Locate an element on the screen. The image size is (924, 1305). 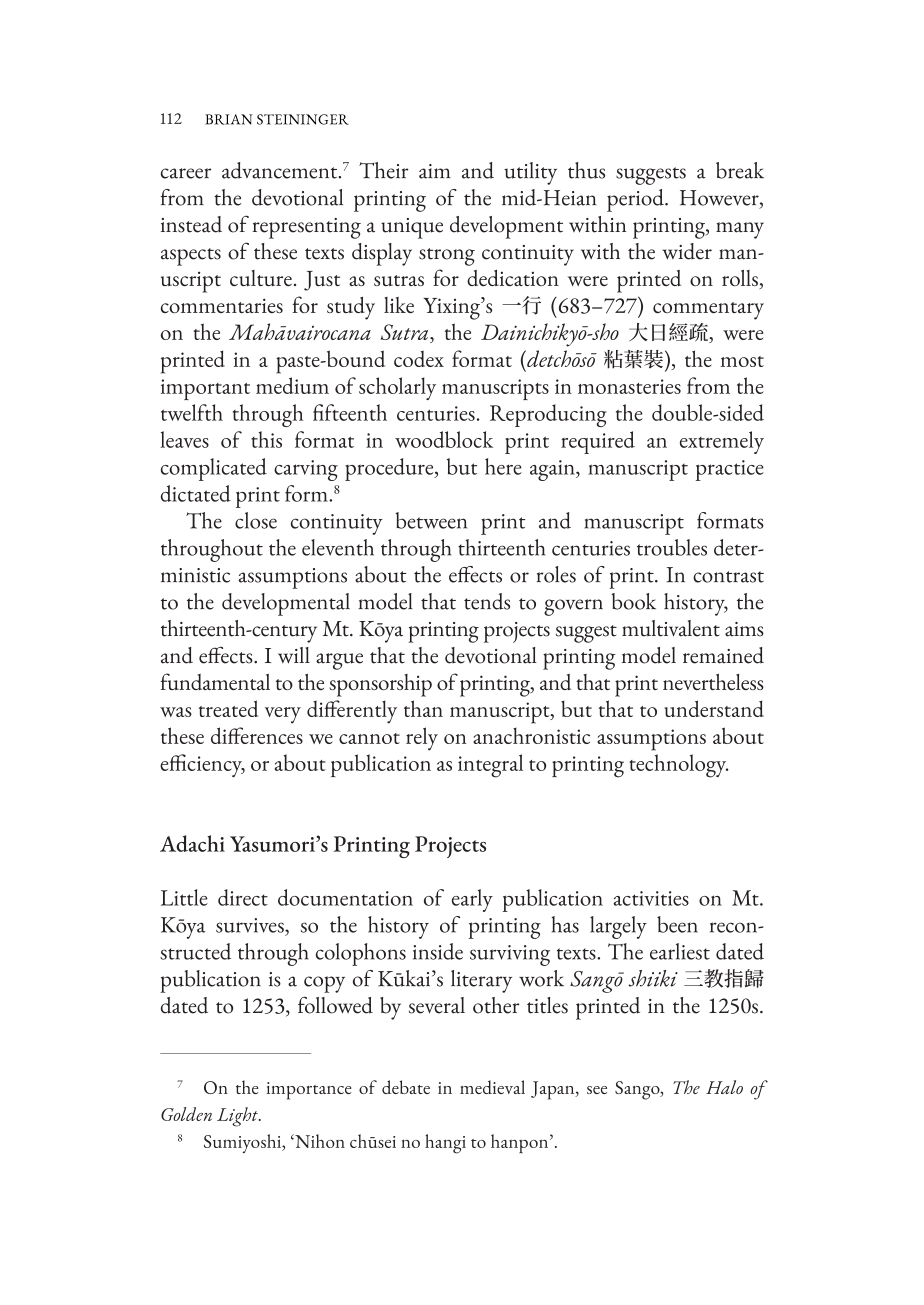
been is located at coordinates (677, 924).
